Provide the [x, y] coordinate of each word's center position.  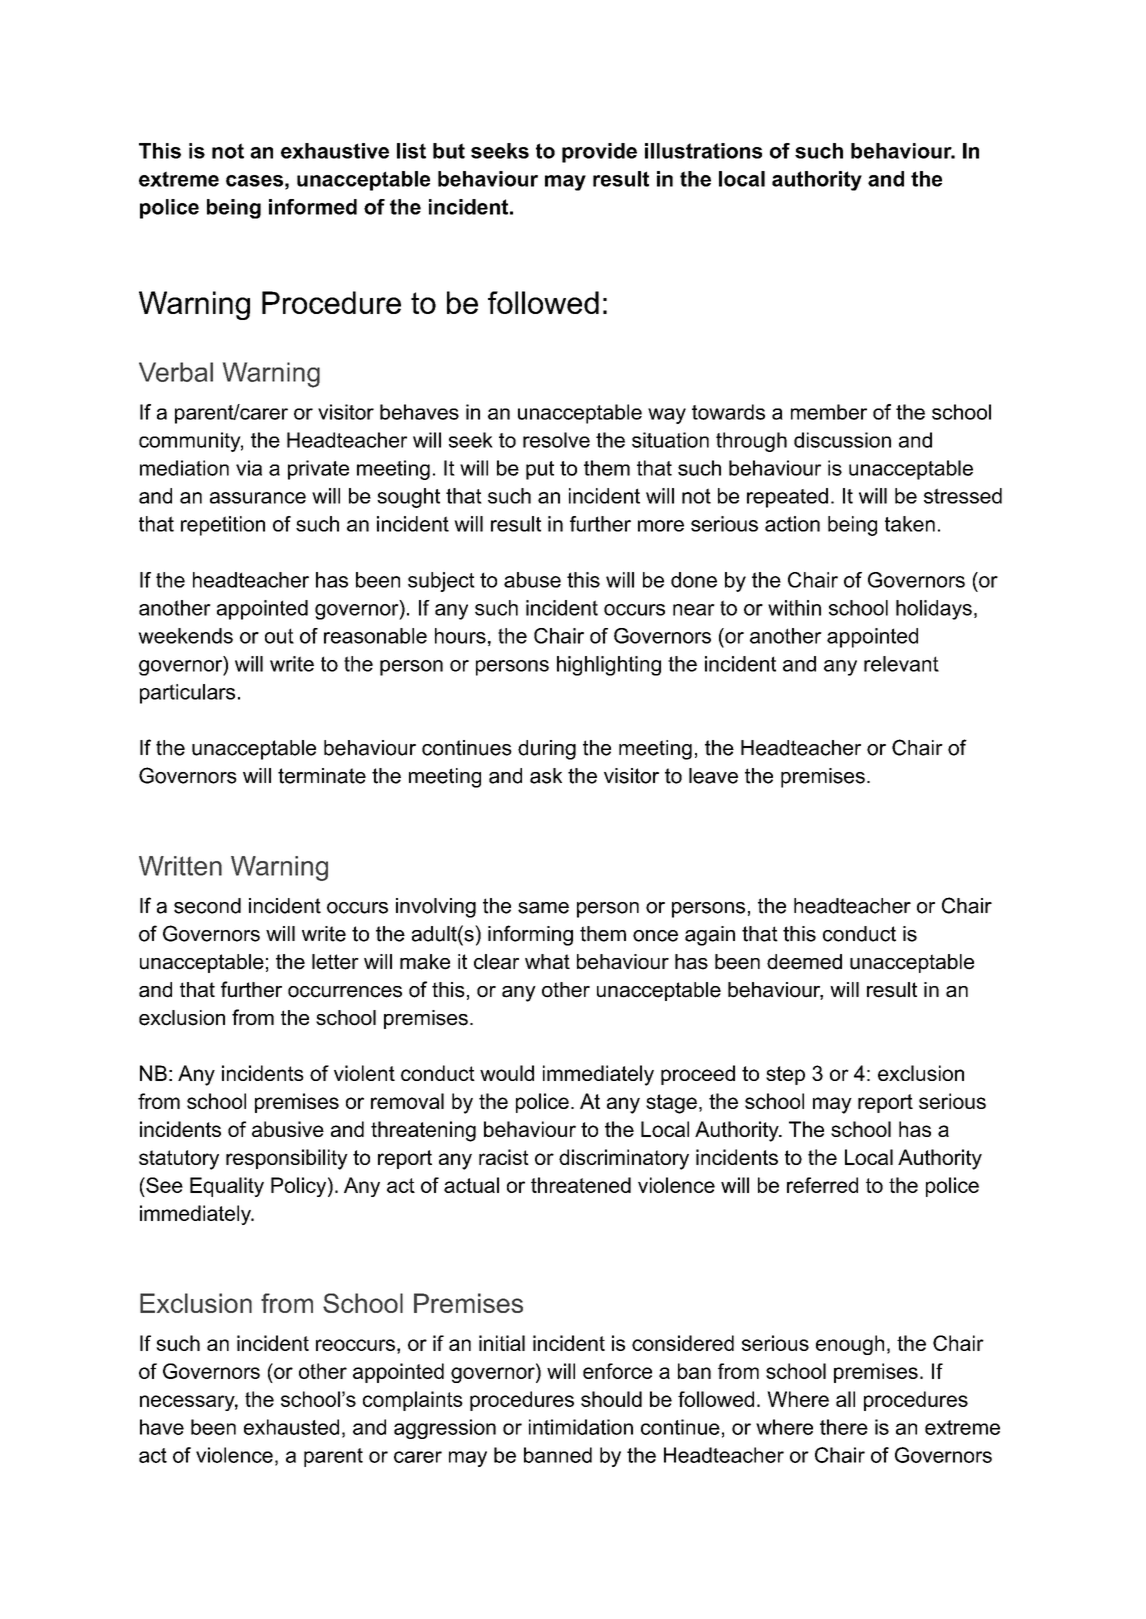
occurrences [345, 992]
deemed [804, 962]
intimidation [581, 1427]
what [547, 962]
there [844, 1427]
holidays [934, 610]
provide [599, 153]
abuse [532, 580]
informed [313, 207]
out [279, 636]
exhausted [291, 1427]
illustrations [703, 151]
